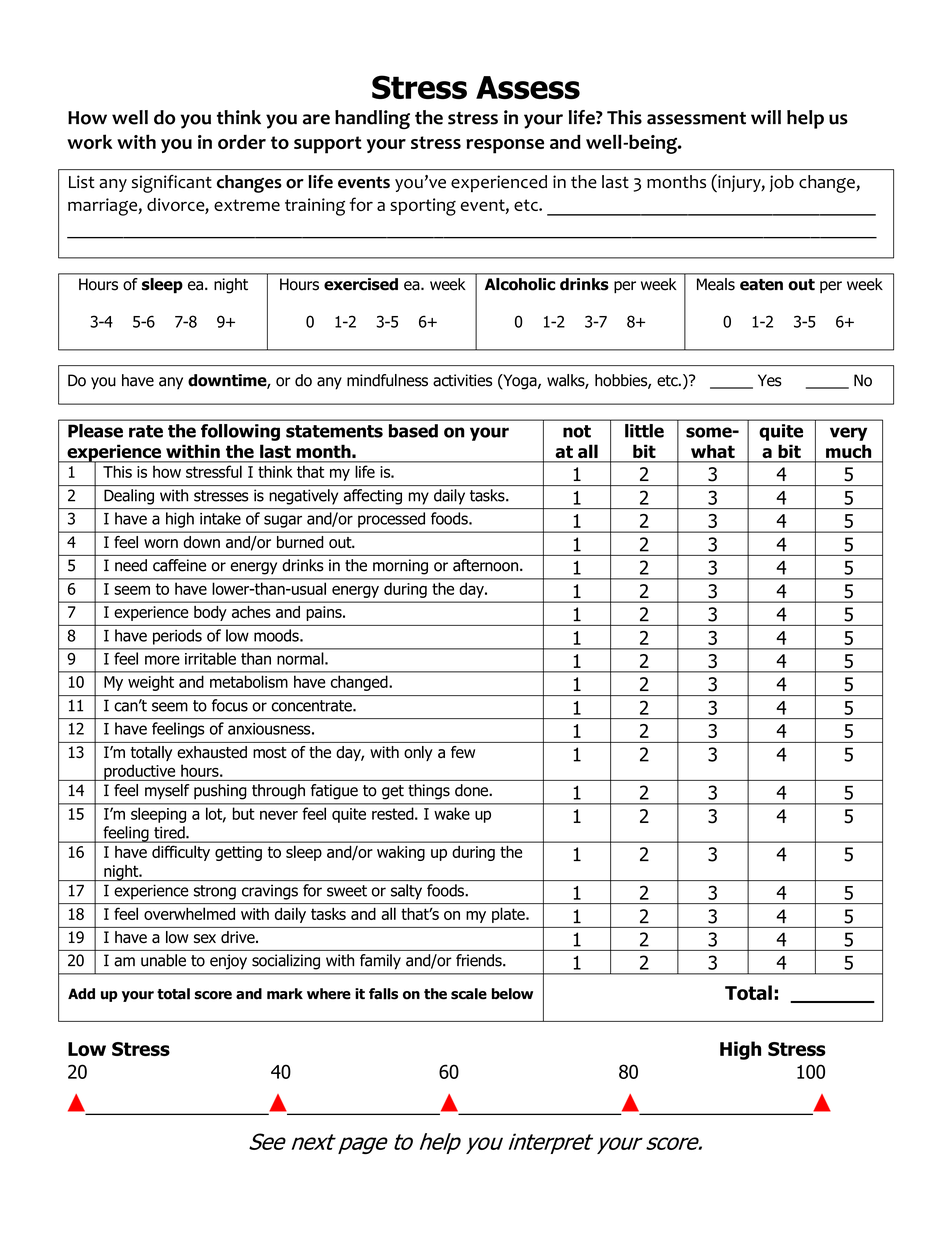  What do you see at coordinates (413, 431) in the screenshot?
I see `based` at bounding box center [413, 431].
